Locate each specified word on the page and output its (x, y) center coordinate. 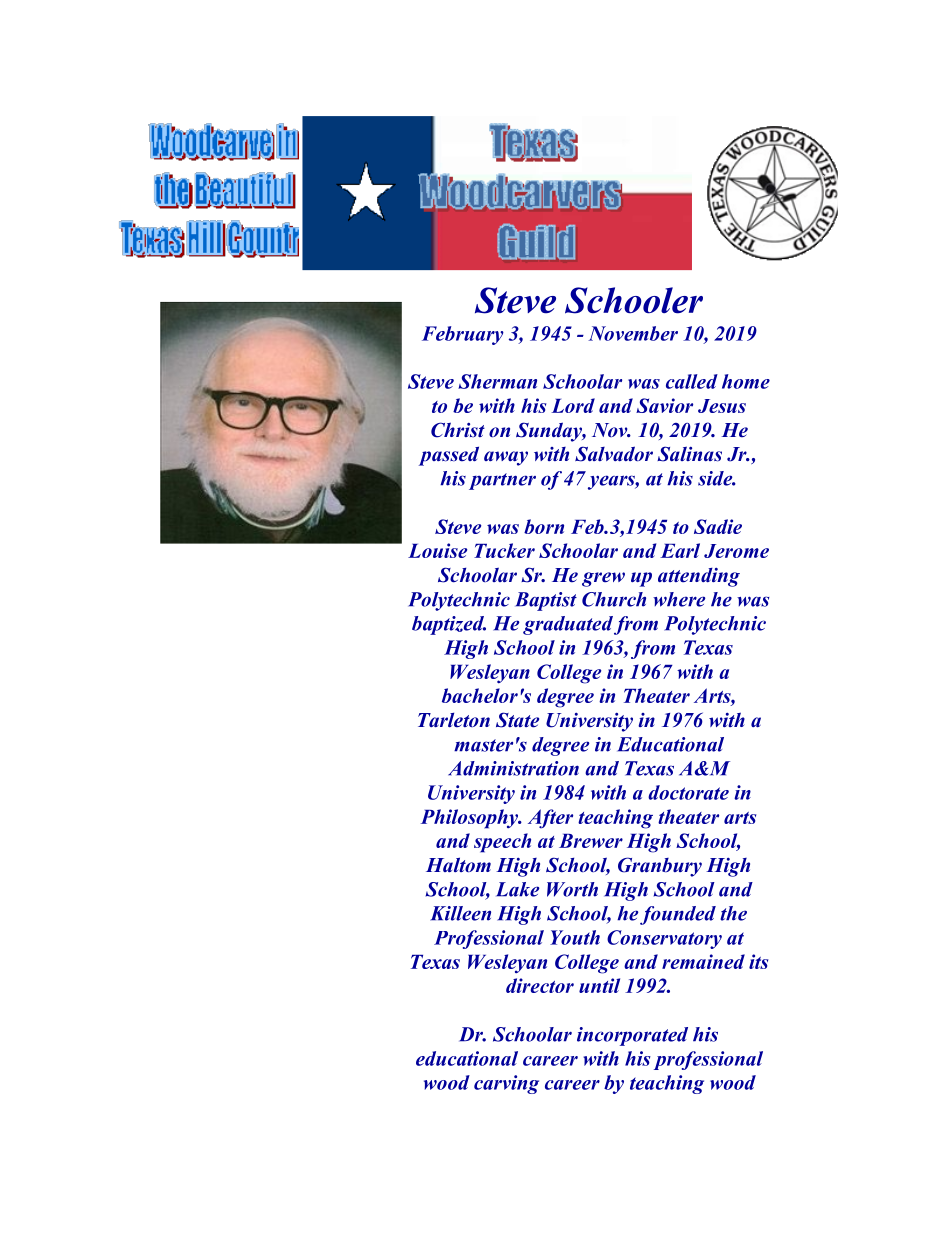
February (463, 335)
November (633, 333)
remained (703, 961)
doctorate (688, 792)
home (746, 381)
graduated (568, 625)
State (517, 720)
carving (506, 1084)
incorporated (632, 1036)
